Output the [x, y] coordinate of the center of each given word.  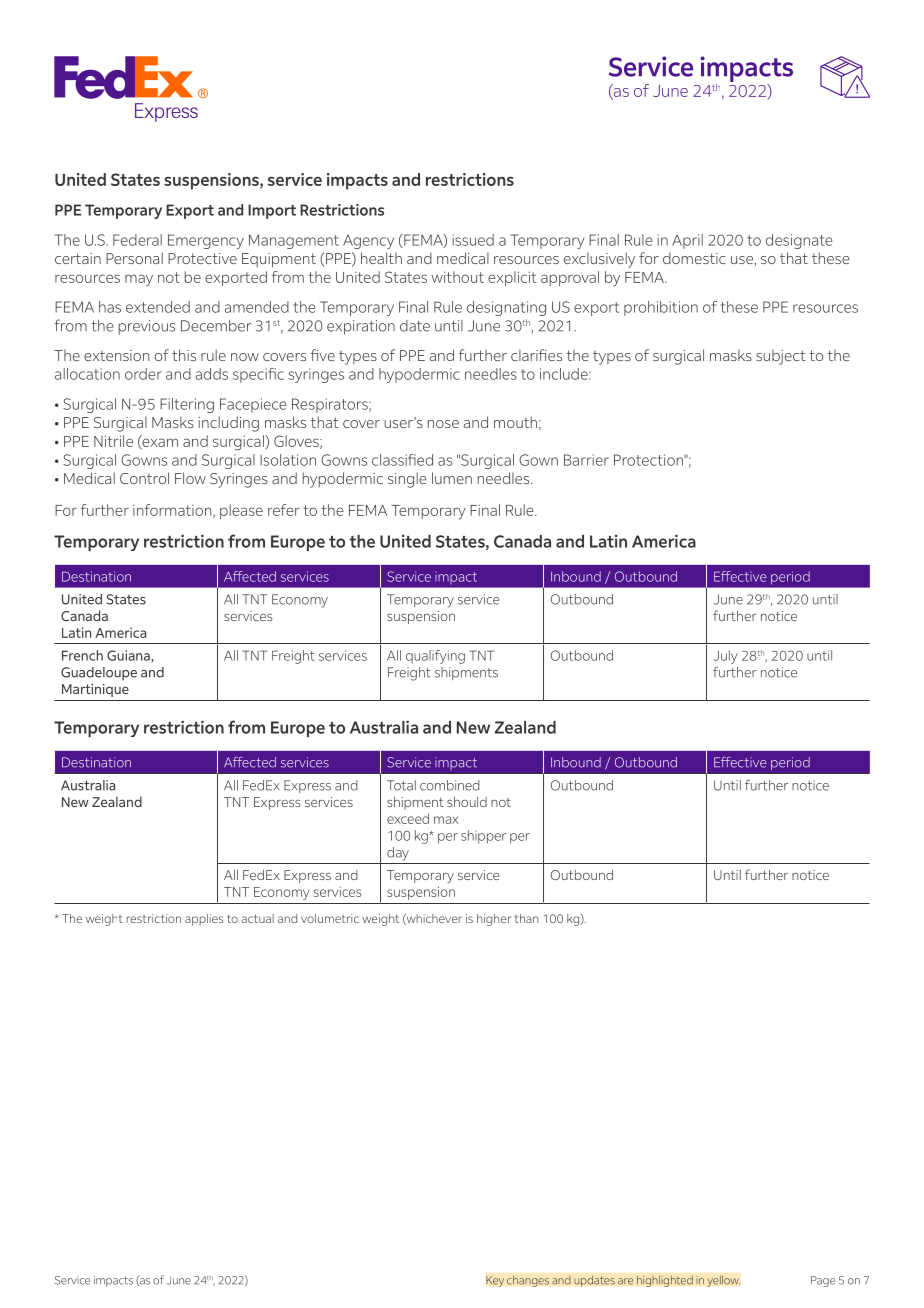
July [726, 657]
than [527, 918]
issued [473, 240]
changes [528, 1281]
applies [204, 920]
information [173, 511]
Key [495, 1281]
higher [494, 920]
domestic [694, 258]
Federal [137, 240]
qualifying [435, 657]
